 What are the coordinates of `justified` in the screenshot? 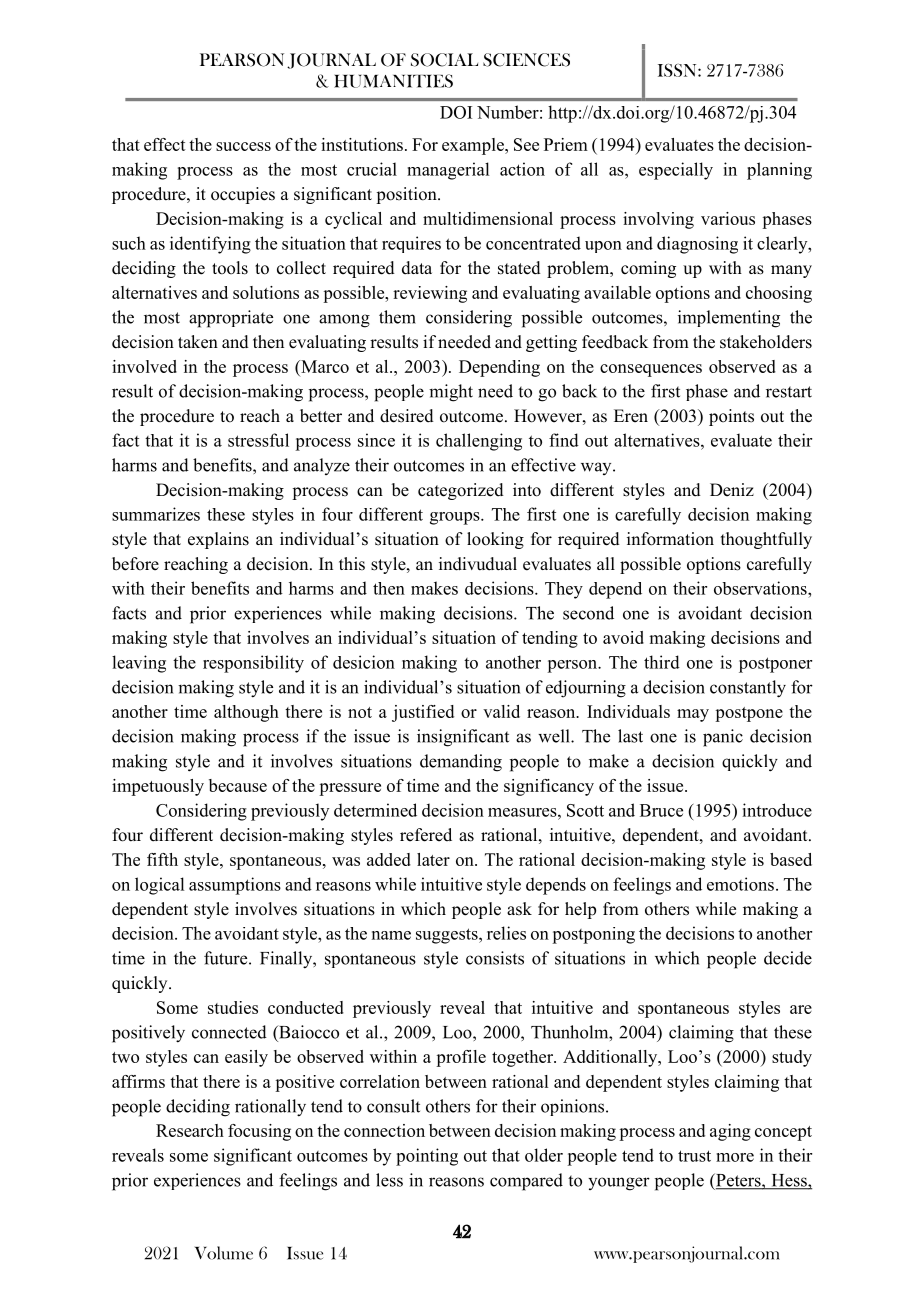 It's located at (423, 713).
